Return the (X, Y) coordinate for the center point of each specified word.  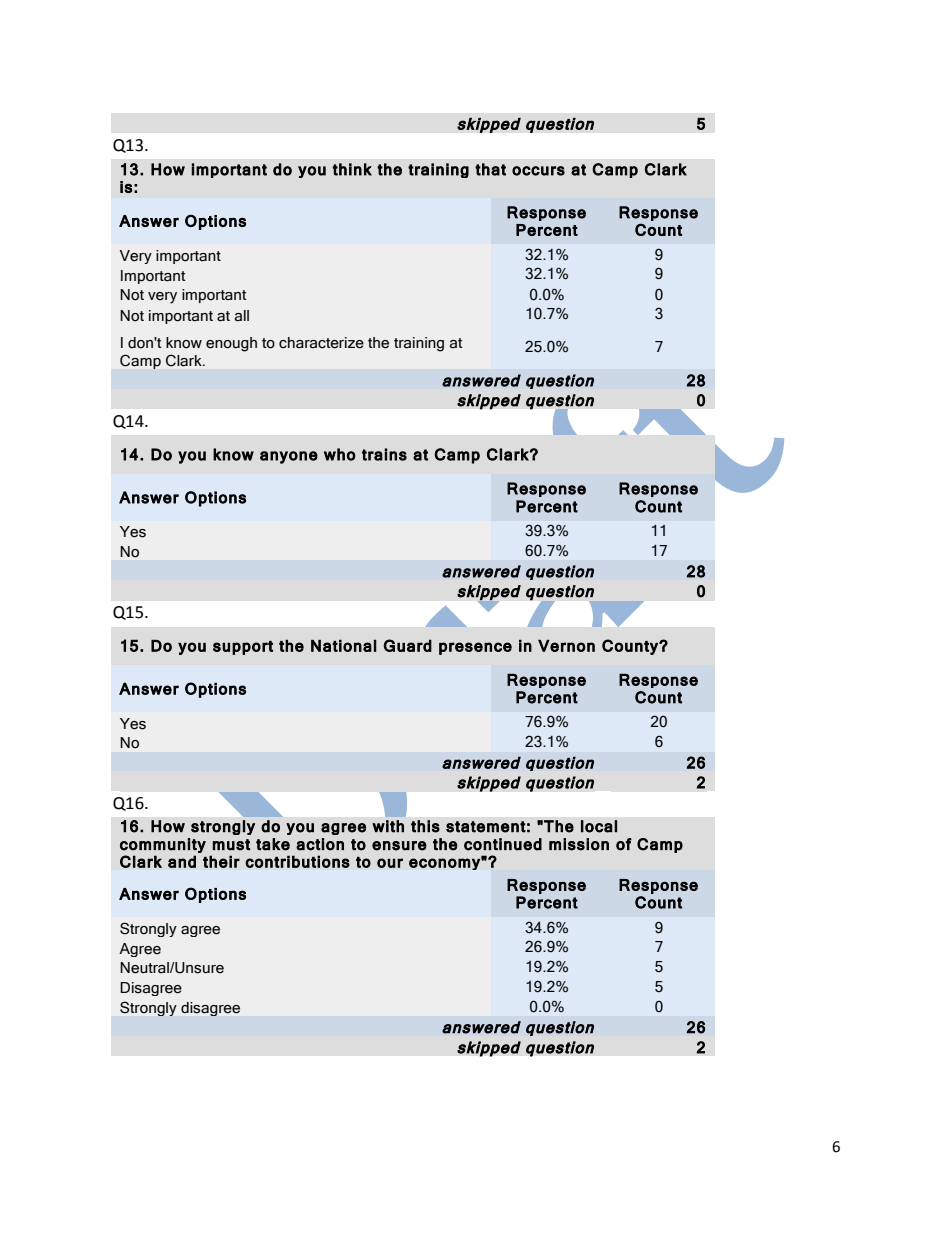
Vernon (566, 645)
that (490, 169)
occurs (538, 171)
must (231, 845)
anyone (289, 457)
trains (384, 454)
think (352, 169)
